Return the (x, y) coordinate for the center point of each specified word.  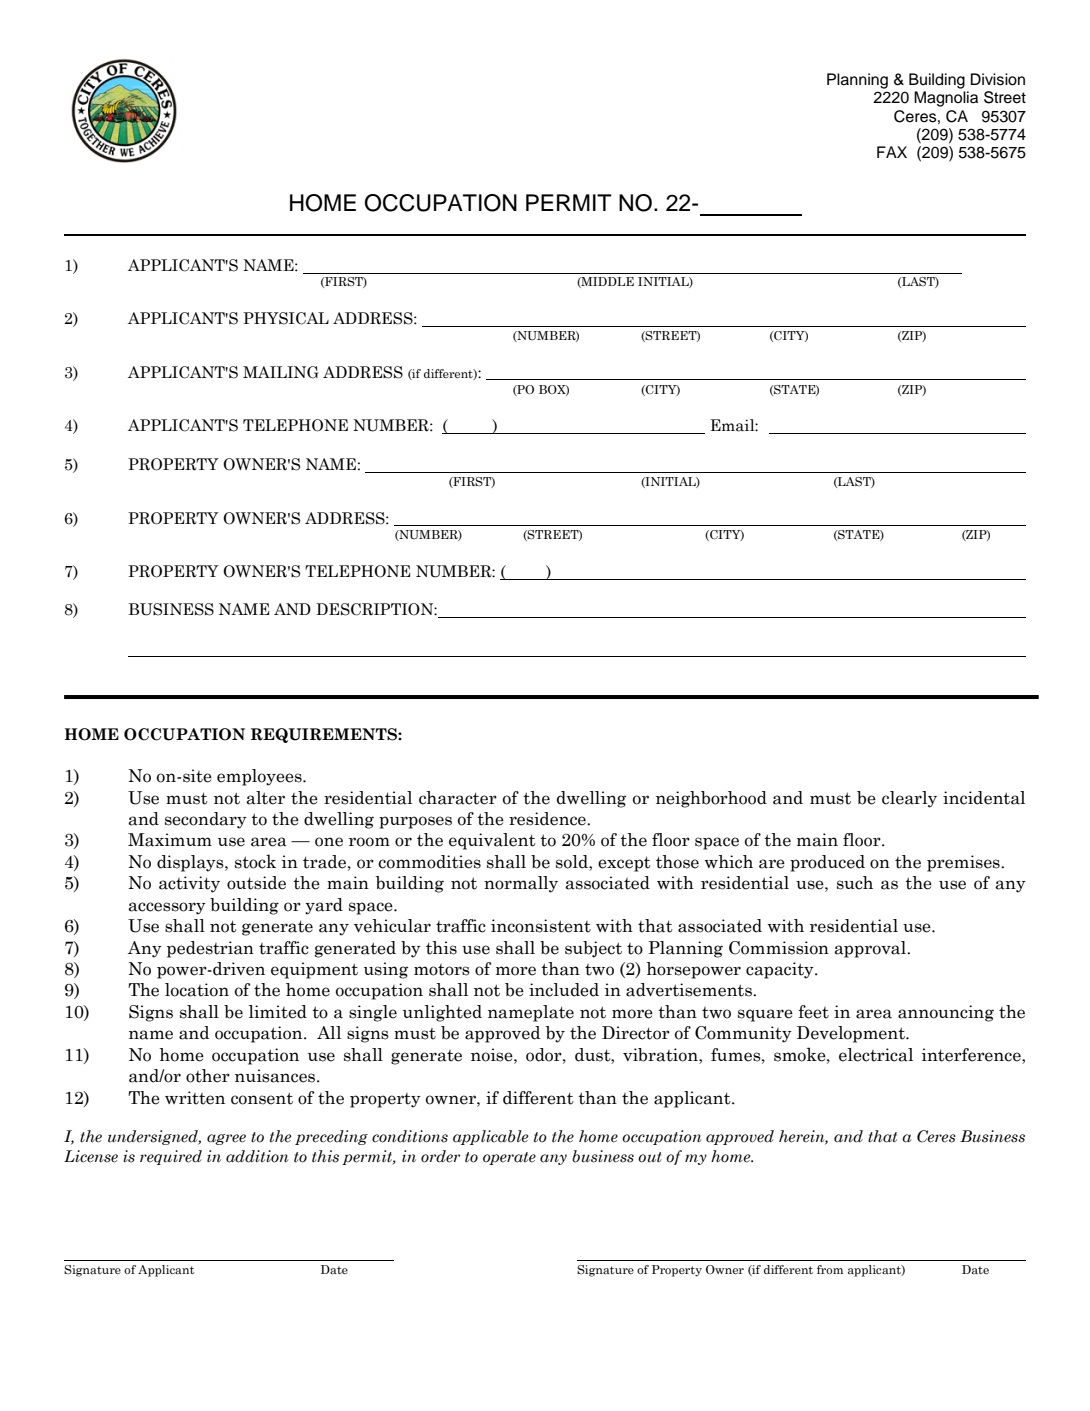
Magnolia (946, 99)
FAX (892, 152)
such (855, 883)
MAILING (281, 372)
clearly (909, 799)
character (458, 798)
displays (191, 863)
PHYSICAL (286, 318)
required (171, 1157)
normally (521, 884)
